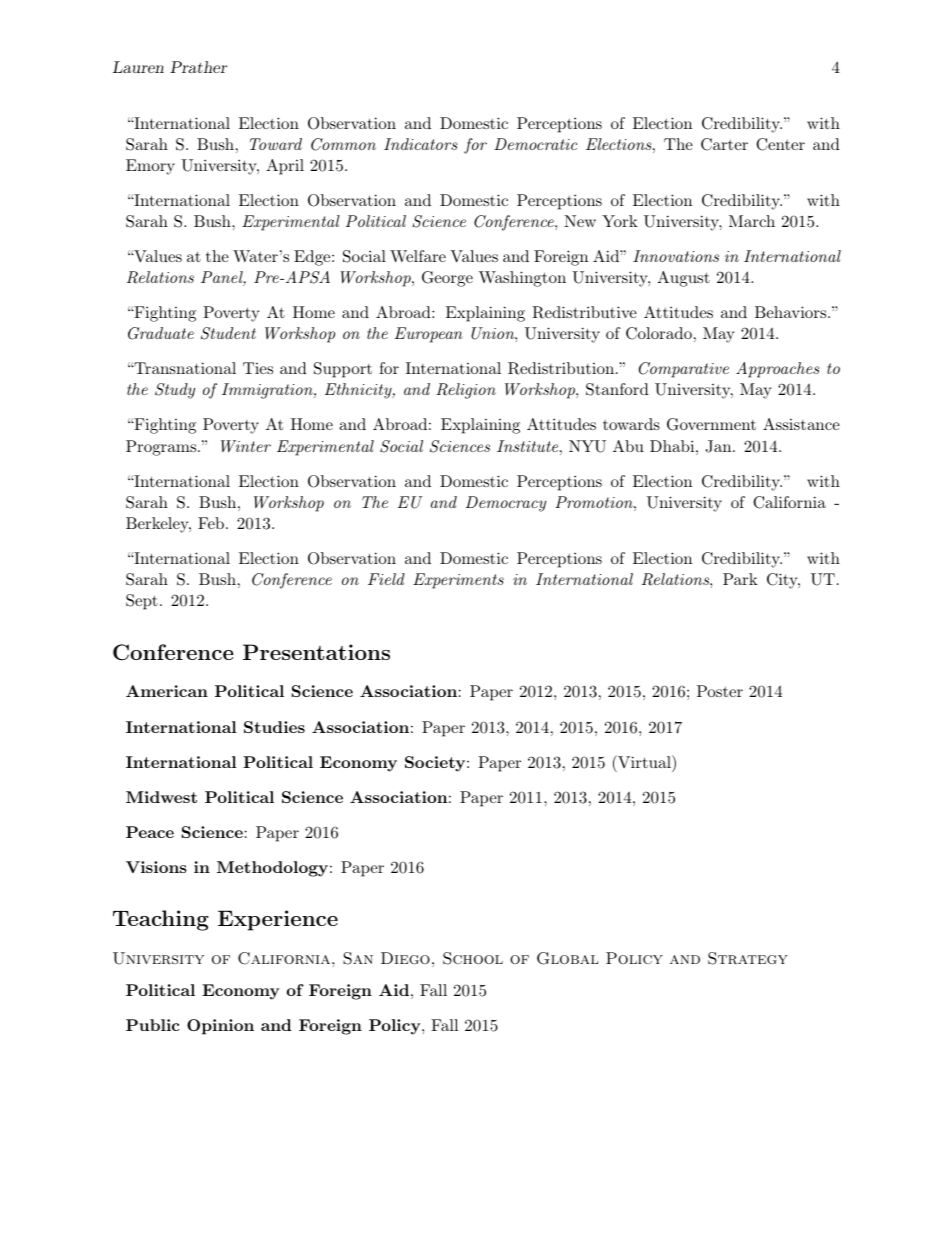 The width and height of the image is (952, 1233). I want to click on Society, so click(435, 764).
